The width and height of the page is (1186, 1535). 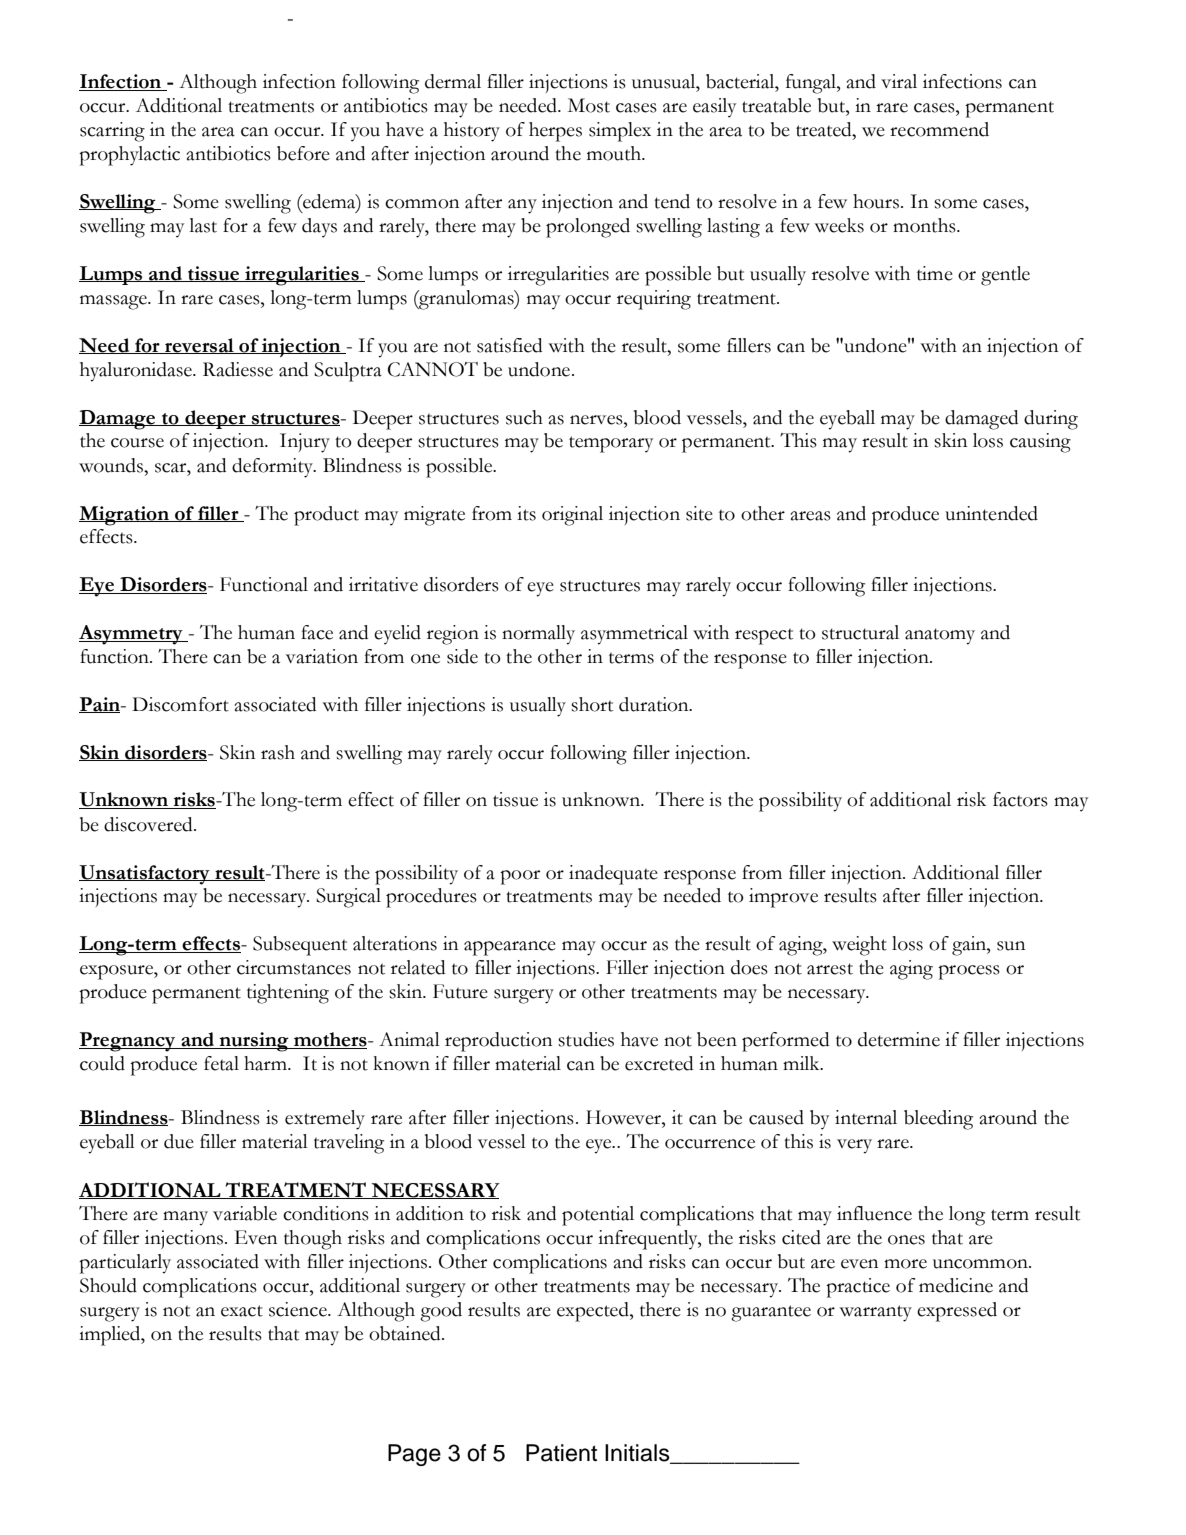 I want to click on exact, so click(x=242, y=1311).
